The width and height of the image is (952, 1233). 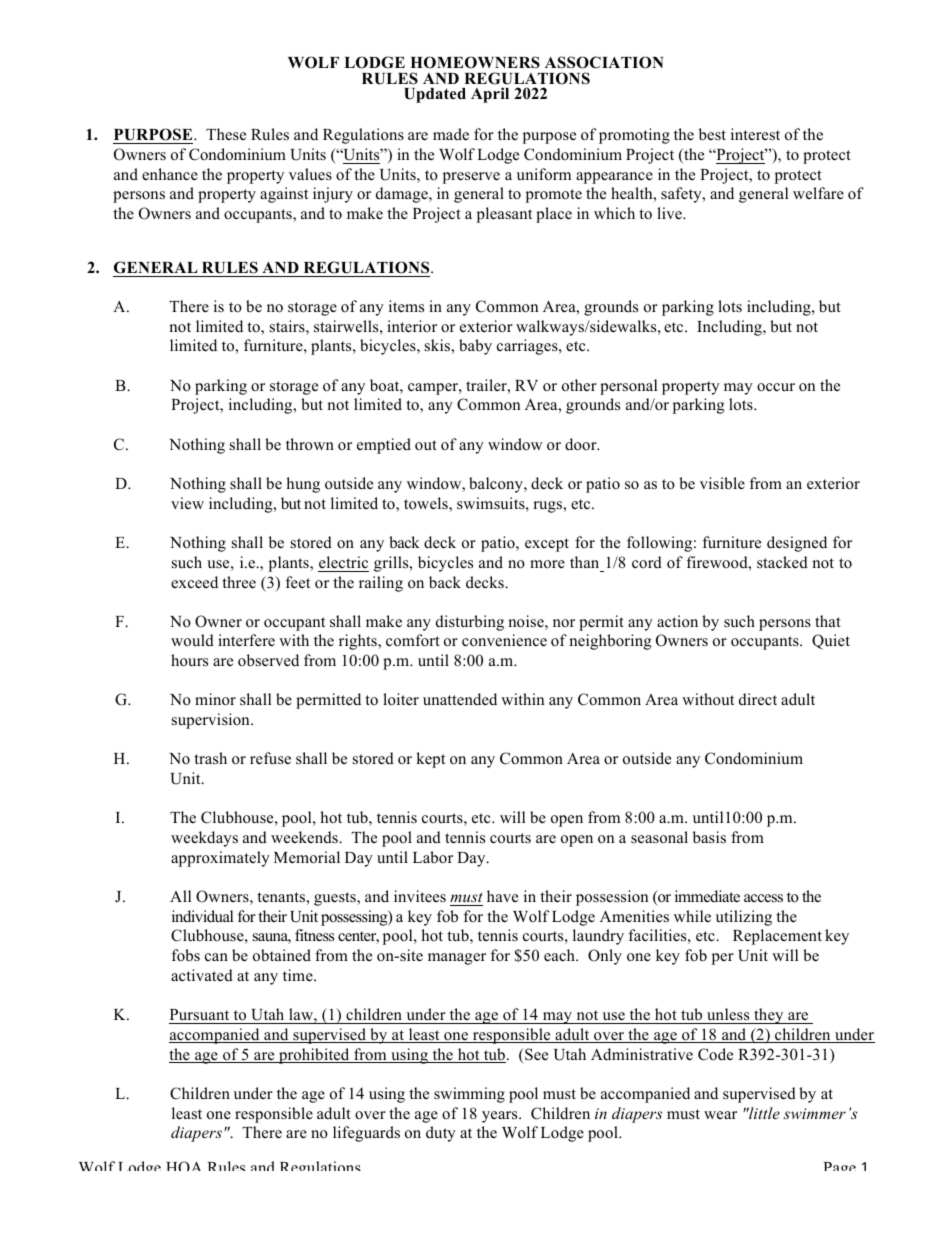 I want to click on interest, so click(x=755, y=134).
